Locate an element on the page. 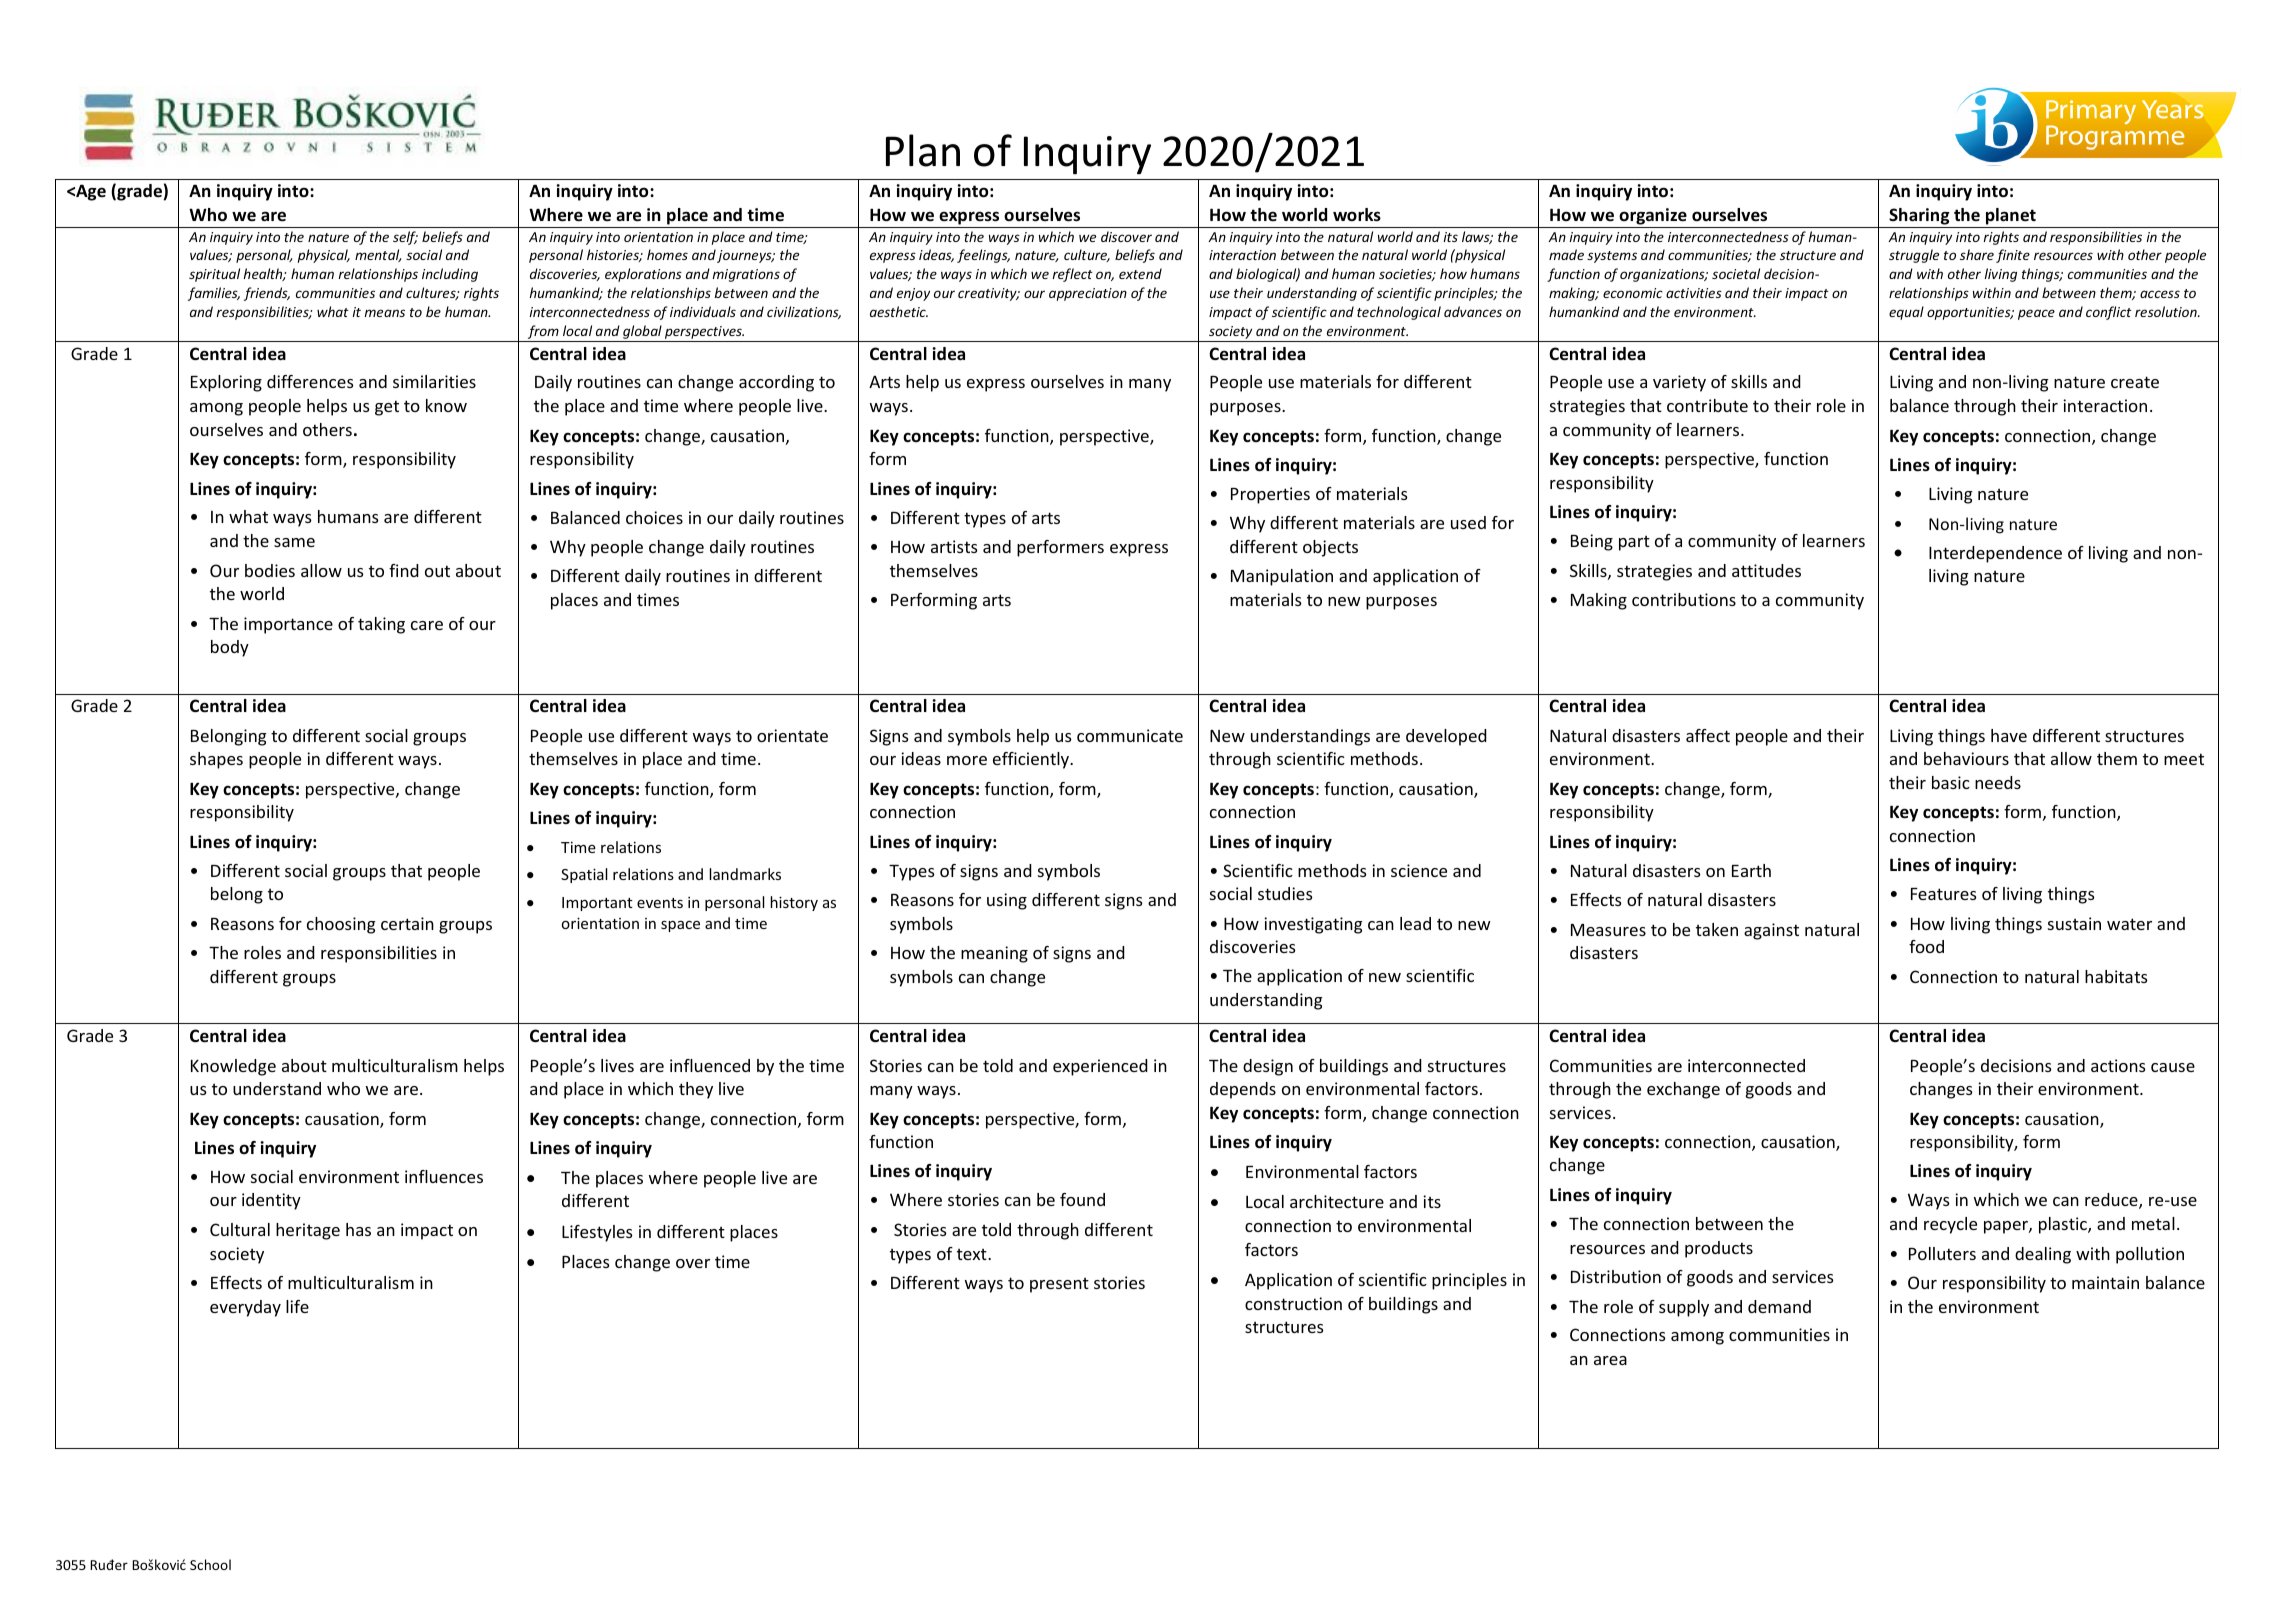 The width and height of the page is (2296, 1623). studies is located at coordinates (1285, 893).
